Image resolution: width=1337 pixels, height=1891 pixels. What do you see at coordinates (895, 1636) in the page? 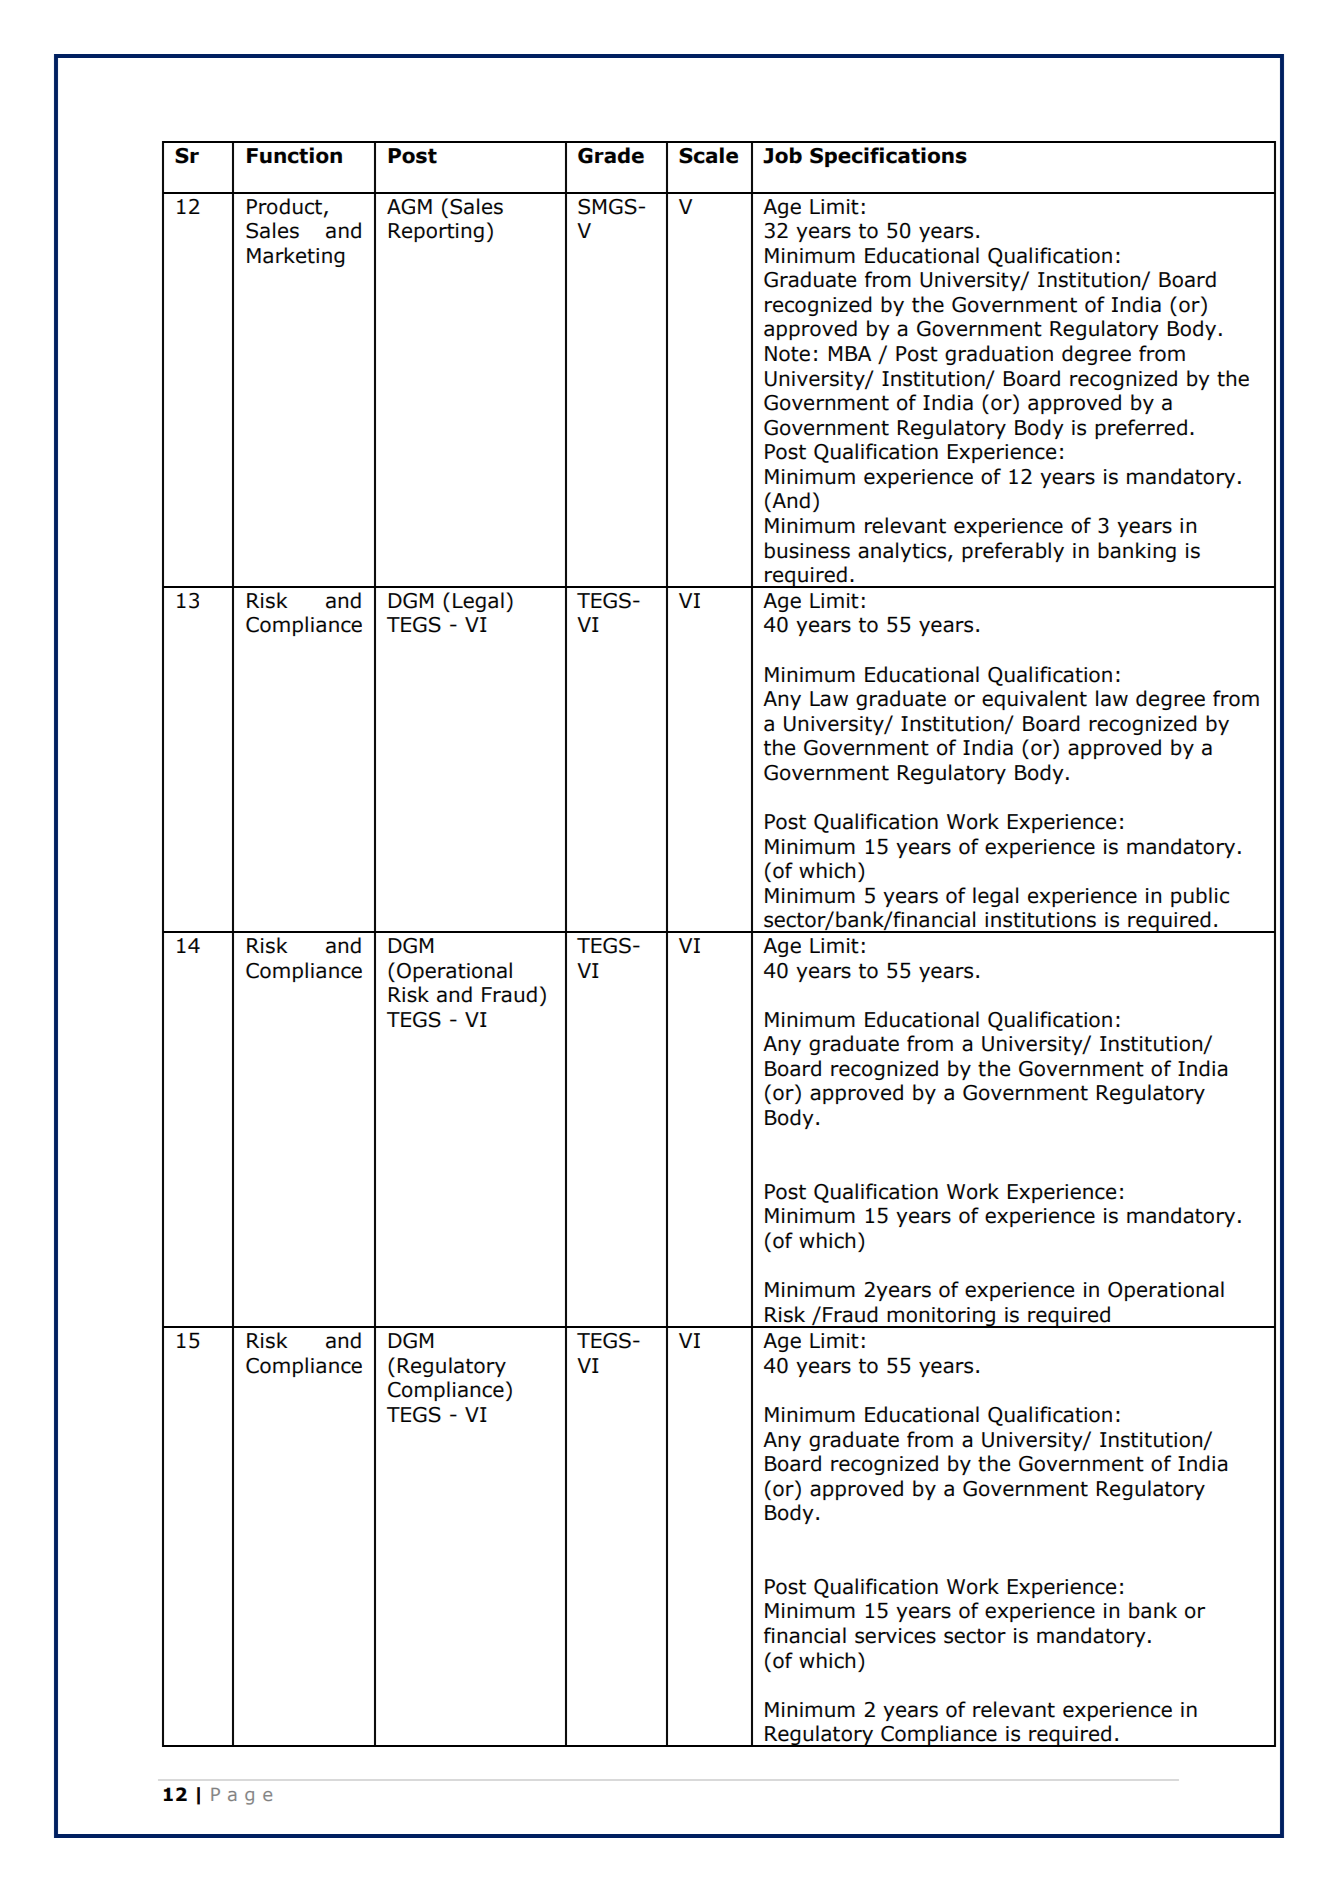
I see `services` at bounding box center [895, 1636].
